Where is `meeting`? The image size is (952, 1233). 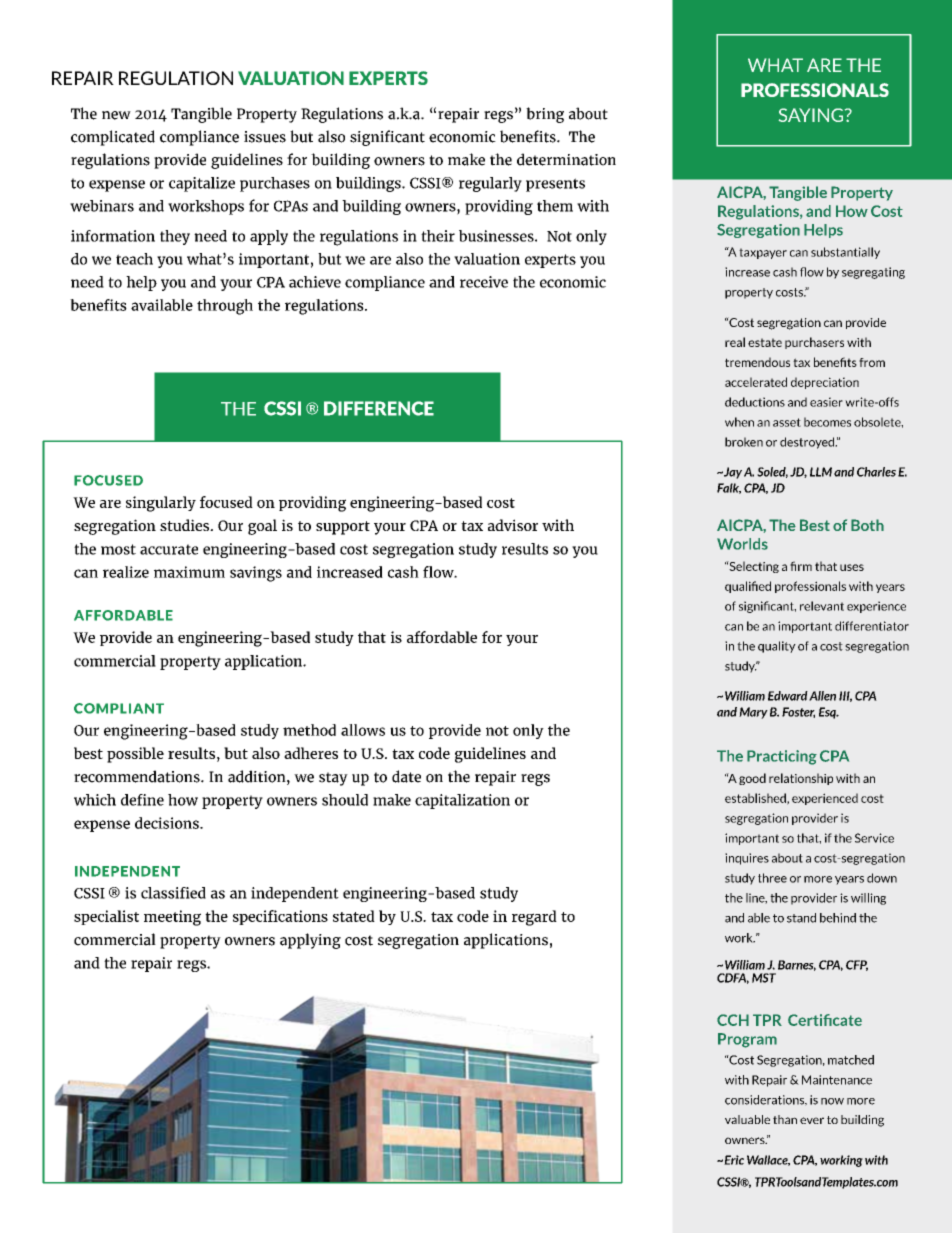
meeting is located at coordinates (172, 918).
